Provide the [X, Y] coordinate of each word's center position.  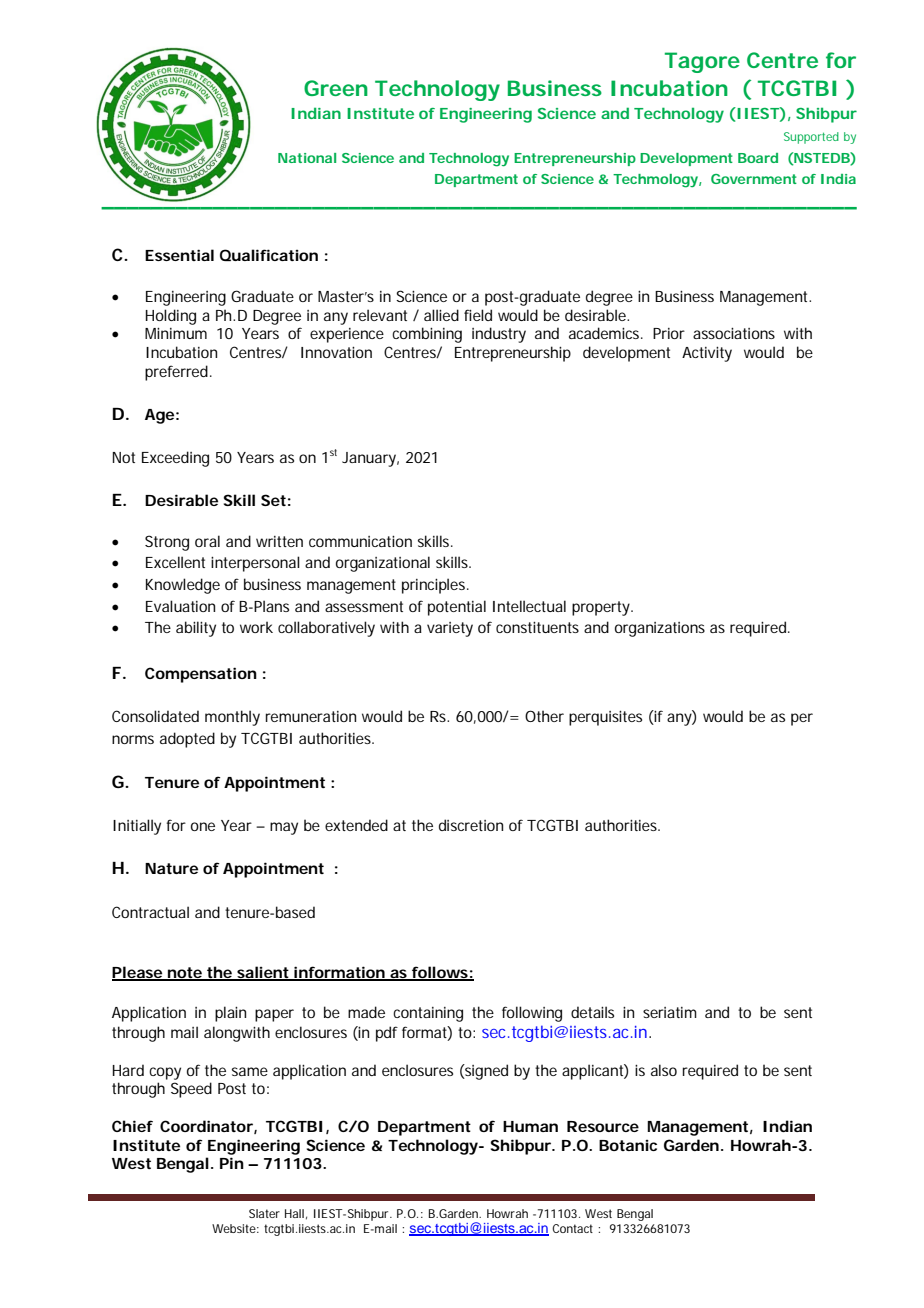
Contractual [150, 912]
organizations [660, 629]
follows [440, 973]
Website [235, 1228]
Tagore [702, 62]
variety [450, 629]
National [307, 158]
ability [196, 629]
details [592, 1012]
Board [758, 158]
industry [499, 335]
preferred [176, 373]
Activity [707, 354]
